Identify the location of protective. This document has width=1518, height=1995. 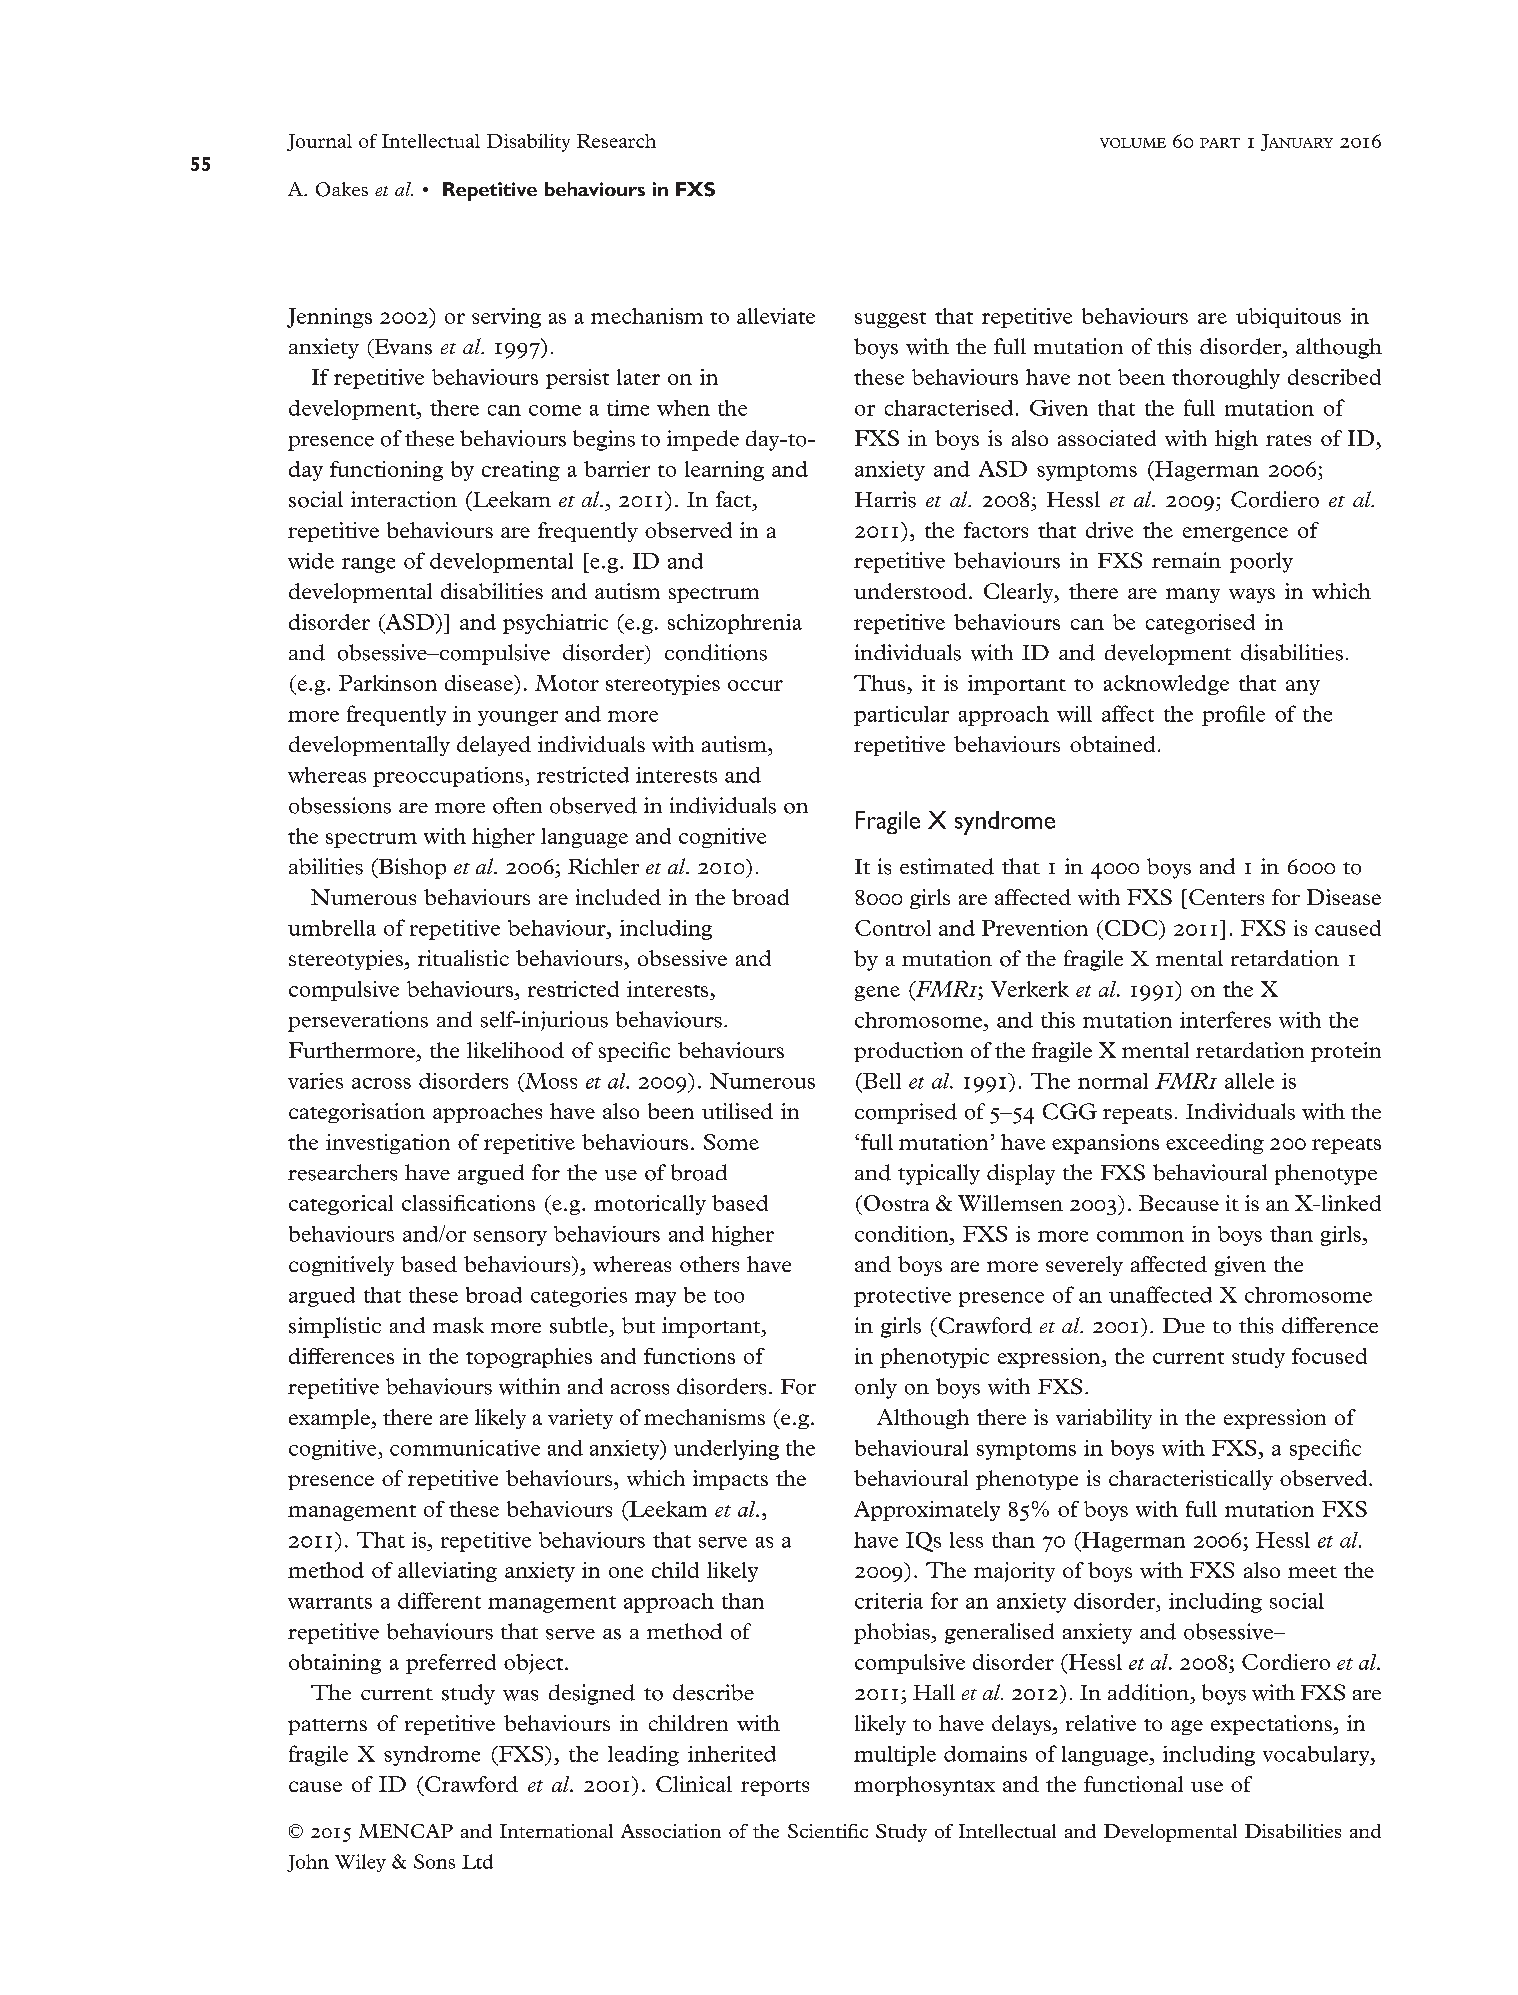
(902, 1297).
